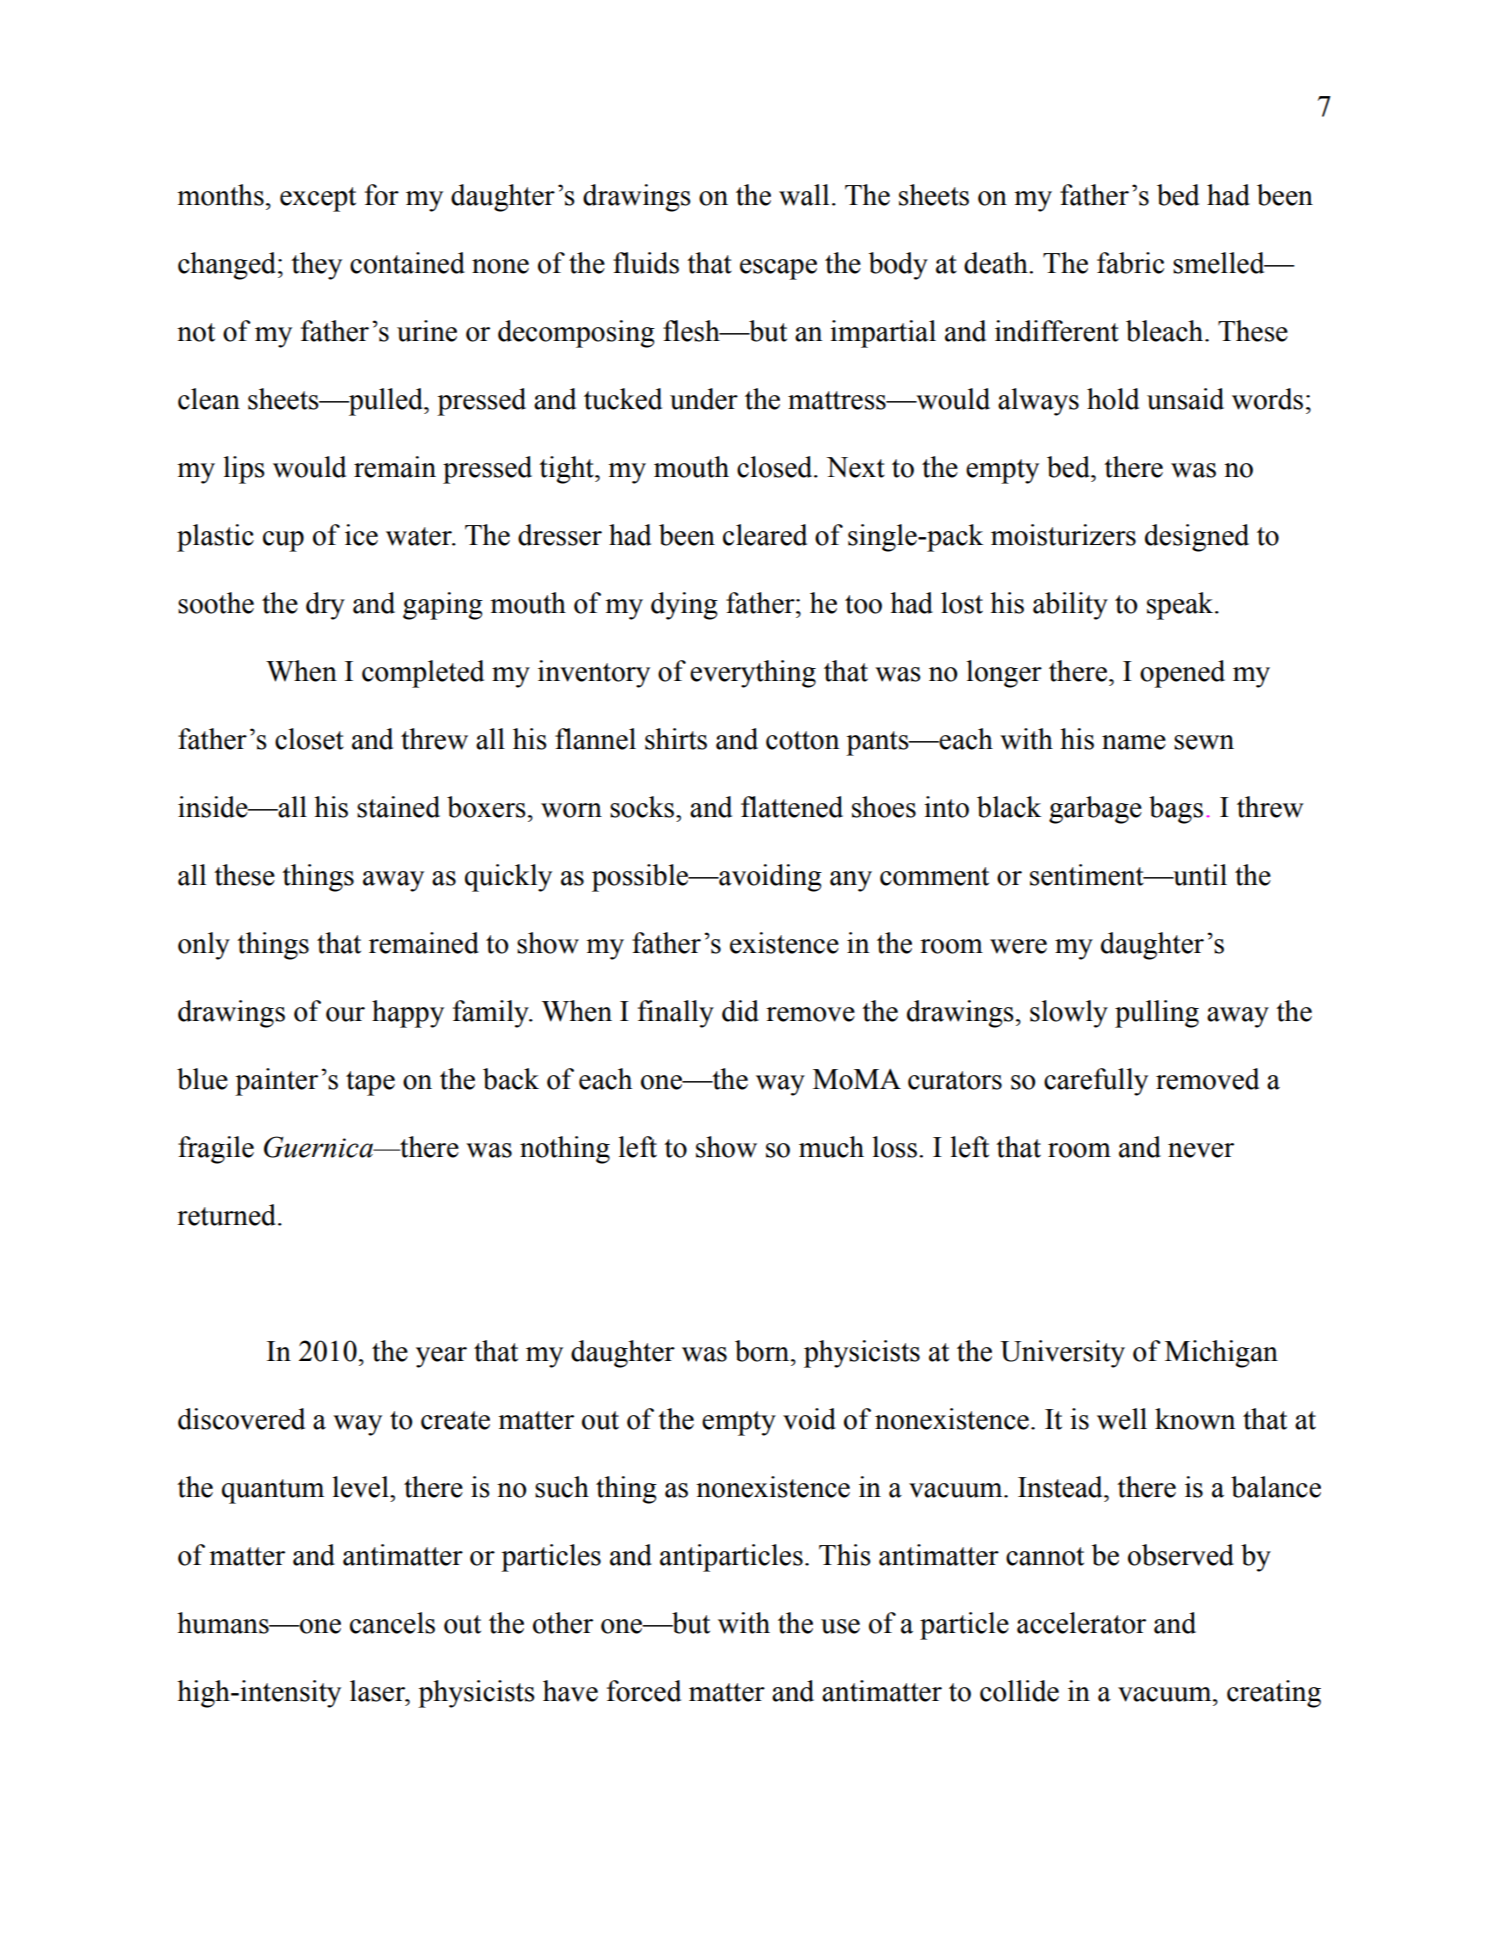 The image size is (1509, 1952). What do you see at coordinates (778, 269) in the document?
I see `escape` at bounding box center [778, 269].
